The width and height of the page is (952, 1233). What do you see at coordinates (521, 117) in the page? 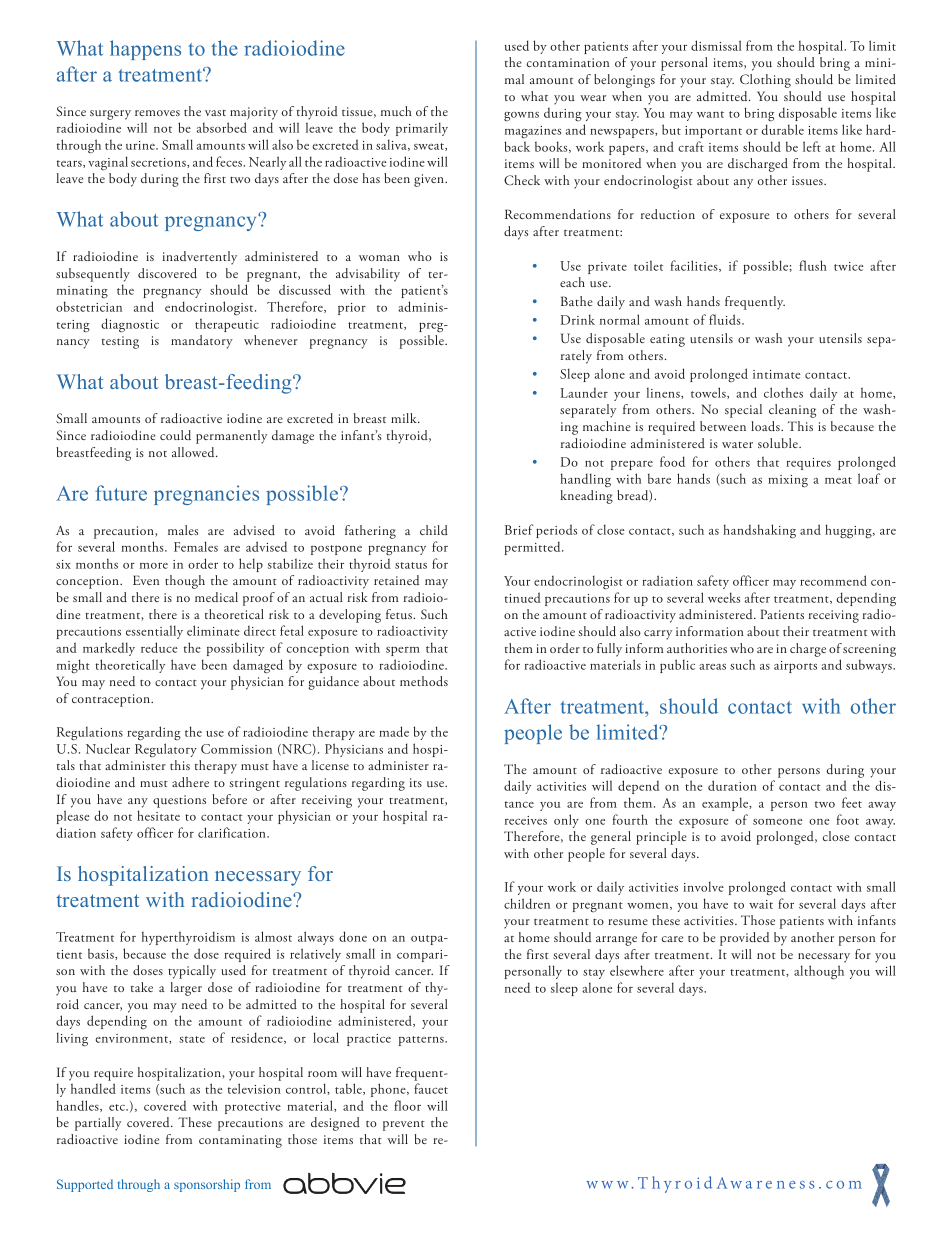
I see `gowns` at bounding box center [521, 117].
